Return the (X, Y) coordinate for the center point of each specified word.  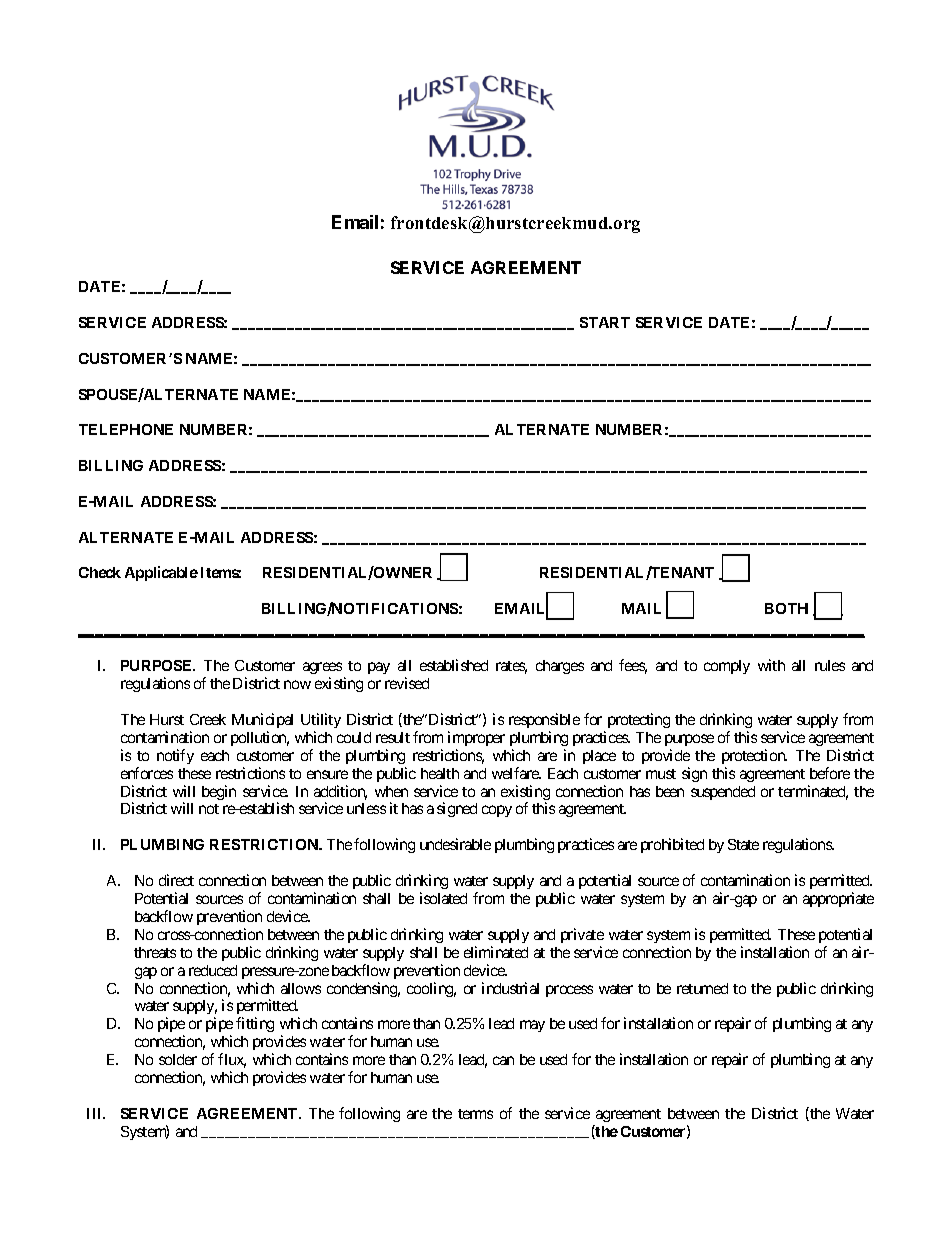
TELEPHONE (126, 429)
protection (754, 756)
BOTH (786, 608)
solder (178, 1059)
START (605, 322)
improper (476, 738)
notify (175, 756)
